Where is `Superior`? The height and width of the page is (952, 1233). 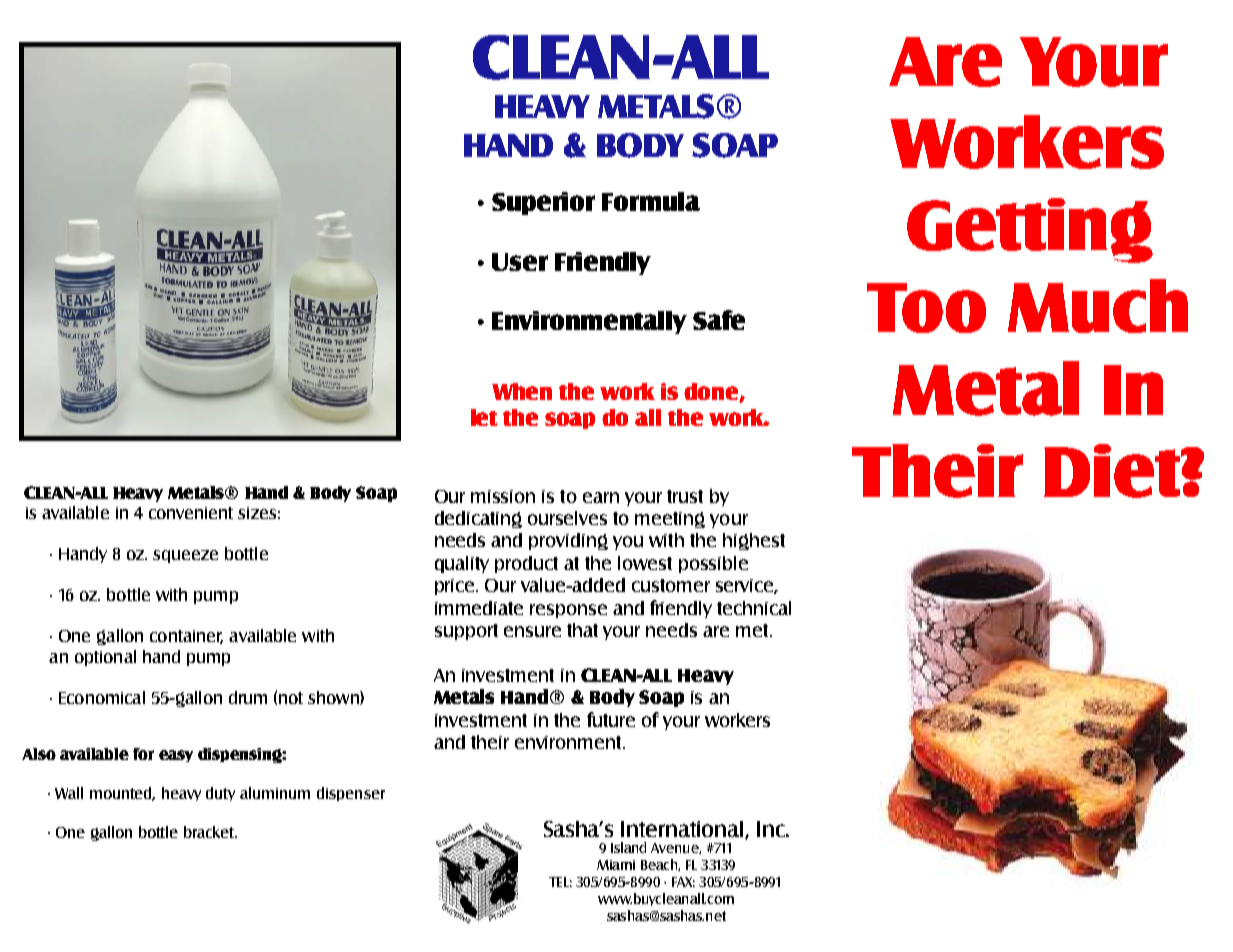
Superior is located at coordinates (543, 203).
